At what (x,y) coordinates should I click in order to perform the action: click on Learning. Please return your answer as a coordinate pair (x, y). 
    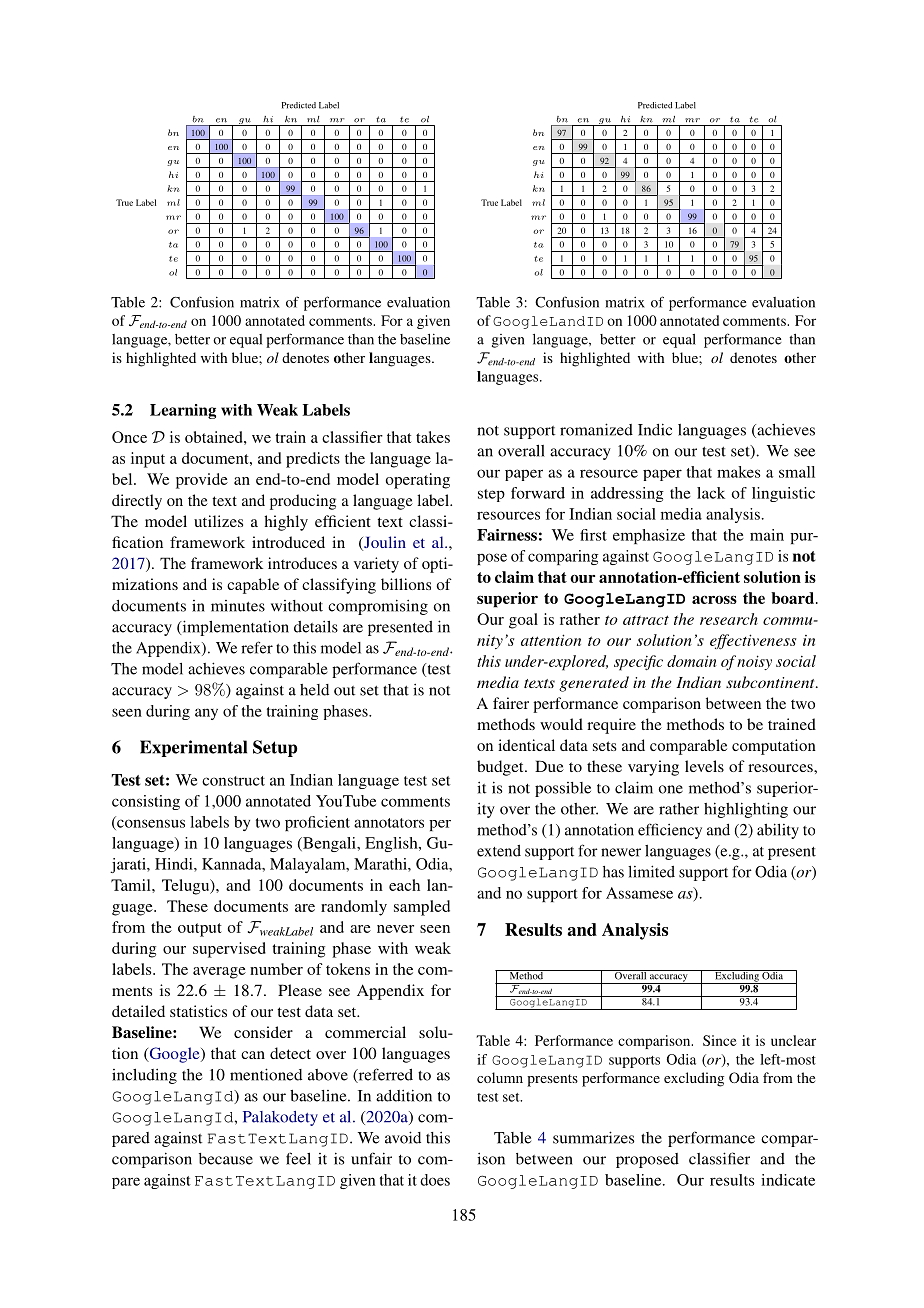
    Looking at the image, I should click on (183, 411).
